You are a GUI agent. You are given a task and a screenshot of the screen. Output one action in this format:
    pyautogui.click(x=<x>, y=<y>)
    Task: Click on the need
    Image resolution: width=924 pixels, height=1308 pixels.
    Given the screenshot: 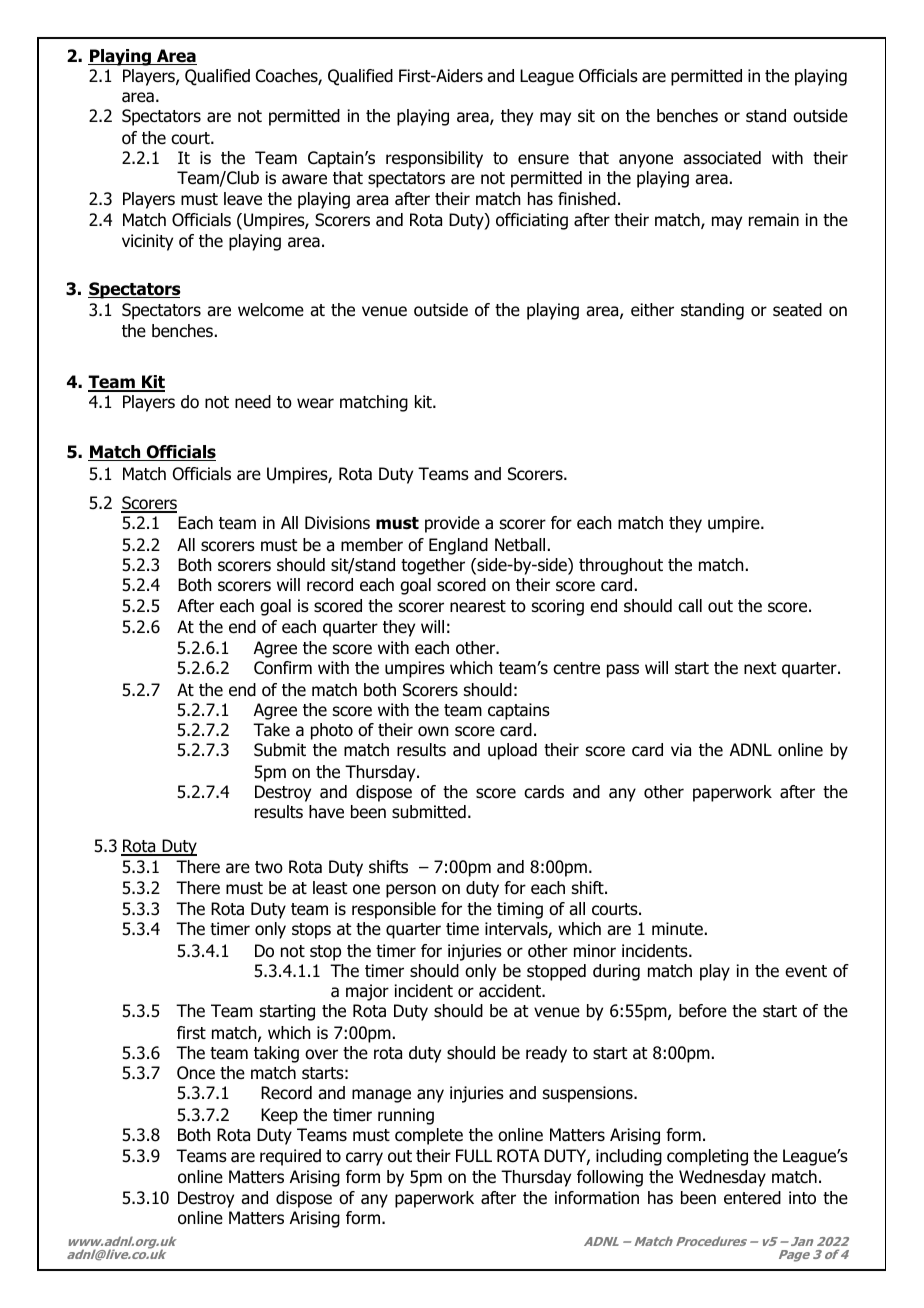 What is the action you would take?
    pyautogui.click(x=253, y=402)
